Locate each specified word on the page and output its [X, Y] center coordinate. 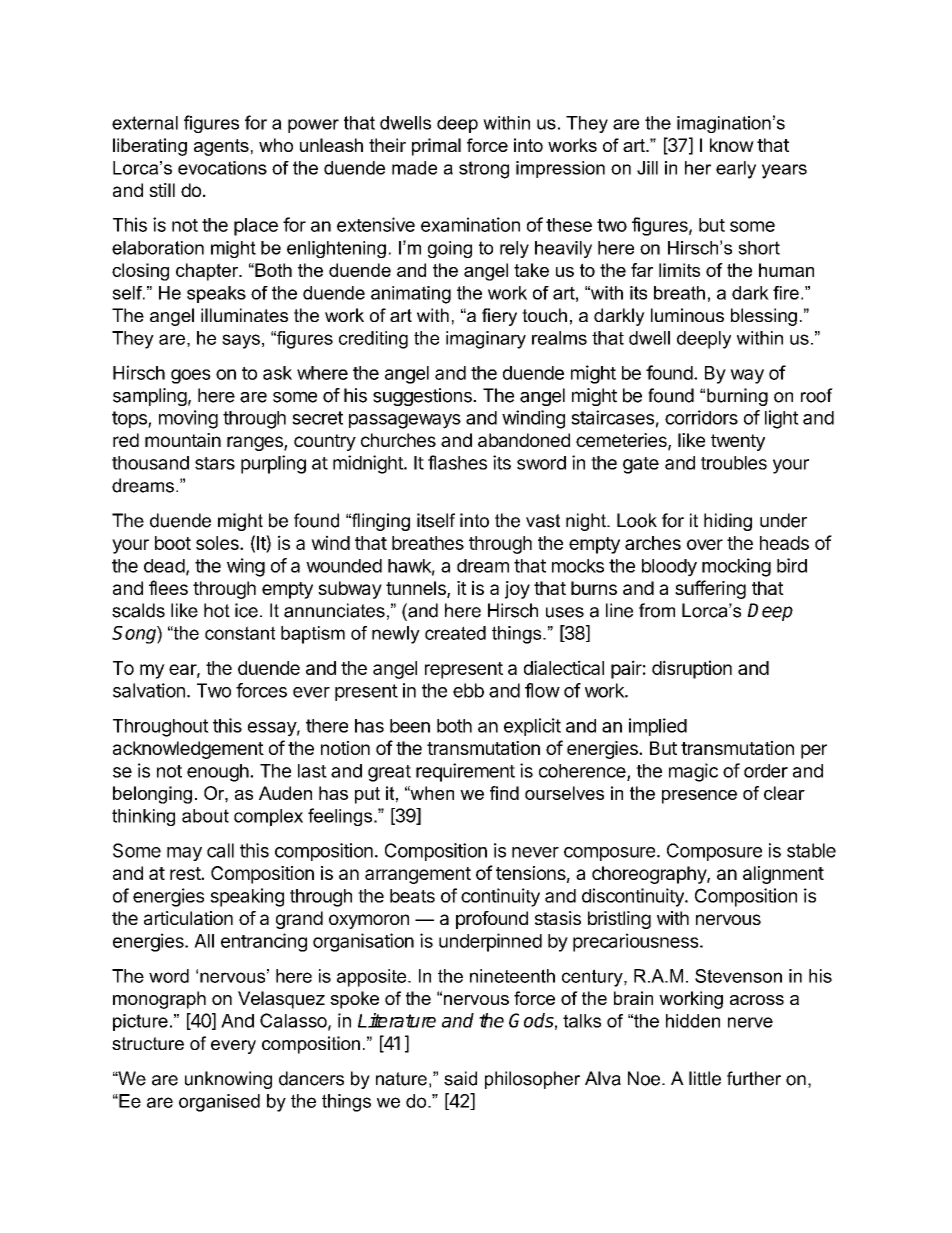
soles [218, 543]
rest [186, 873]
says [241, 341]
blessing [764, 317]
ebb [468, 690]
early [736, 170]
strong [484, 170]
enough [218, 773]
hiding [728, 522]
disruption [692, 669]
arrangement [418, 875]
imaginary [486, 340]
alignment [783, 875]
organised [219, 1103]
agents [221, 147]
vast [543, 521]
